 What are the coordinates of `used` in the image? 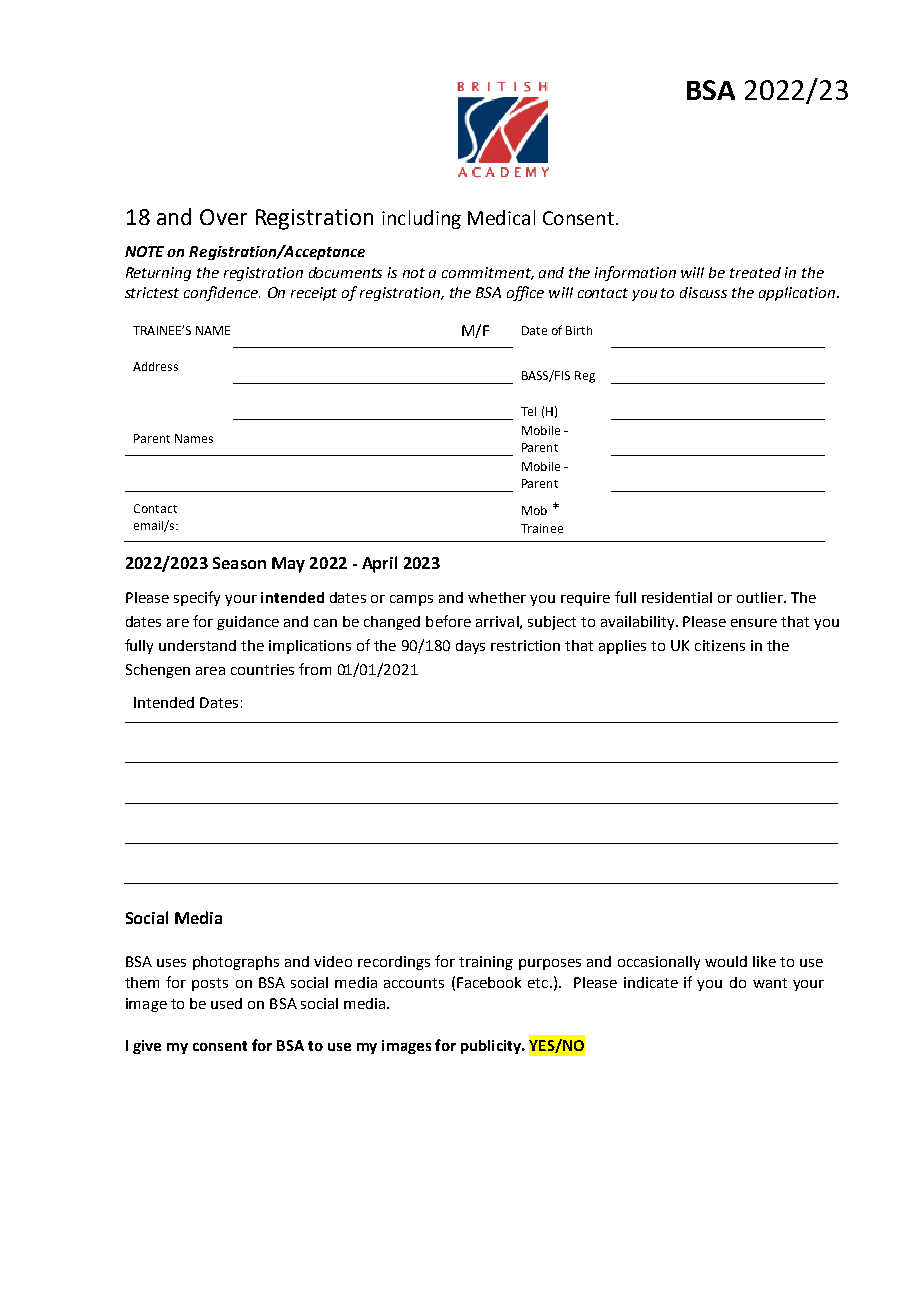 It's located at (226, 1003).
